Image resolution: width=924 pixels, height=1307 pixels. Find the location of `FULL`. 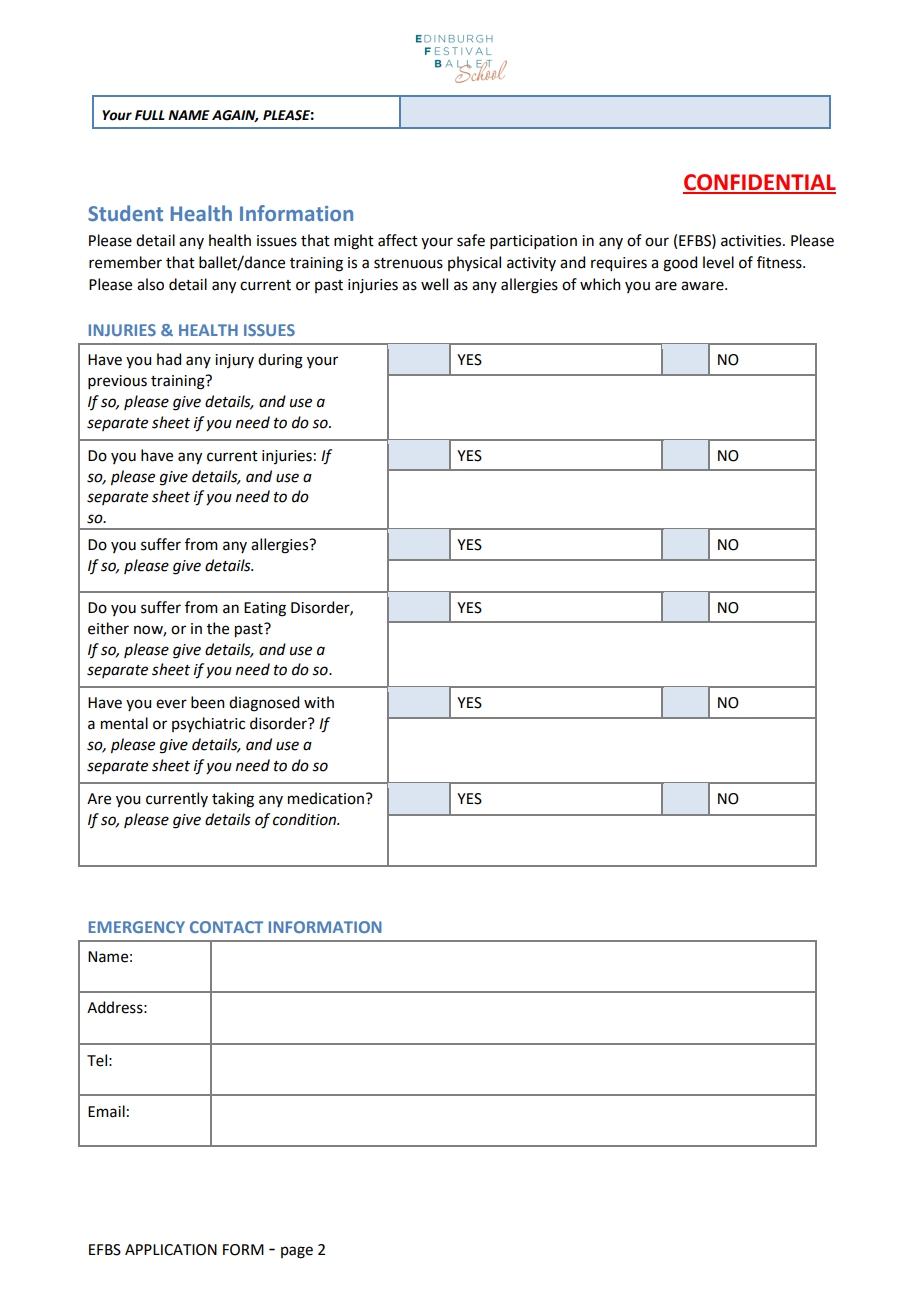

FULL is located at coordinates (150, 115).
